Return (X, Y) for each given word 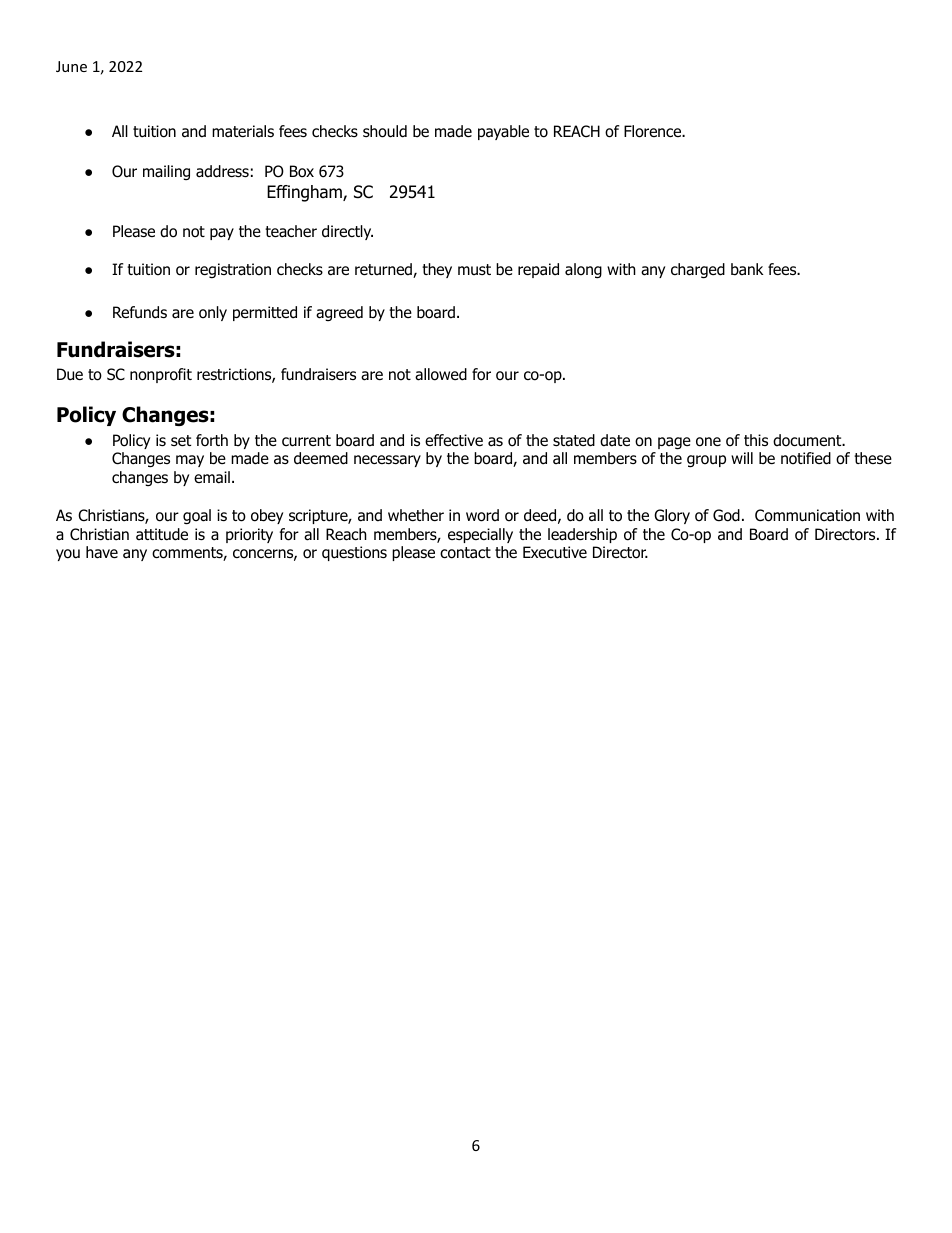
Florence (654, 131)
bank (747, 269)
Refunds (140, 312)
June (71, 66)
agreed (339, 313)
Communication (807, 515)
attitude (162, 534)
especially (480, 535)
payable (503, 132)
